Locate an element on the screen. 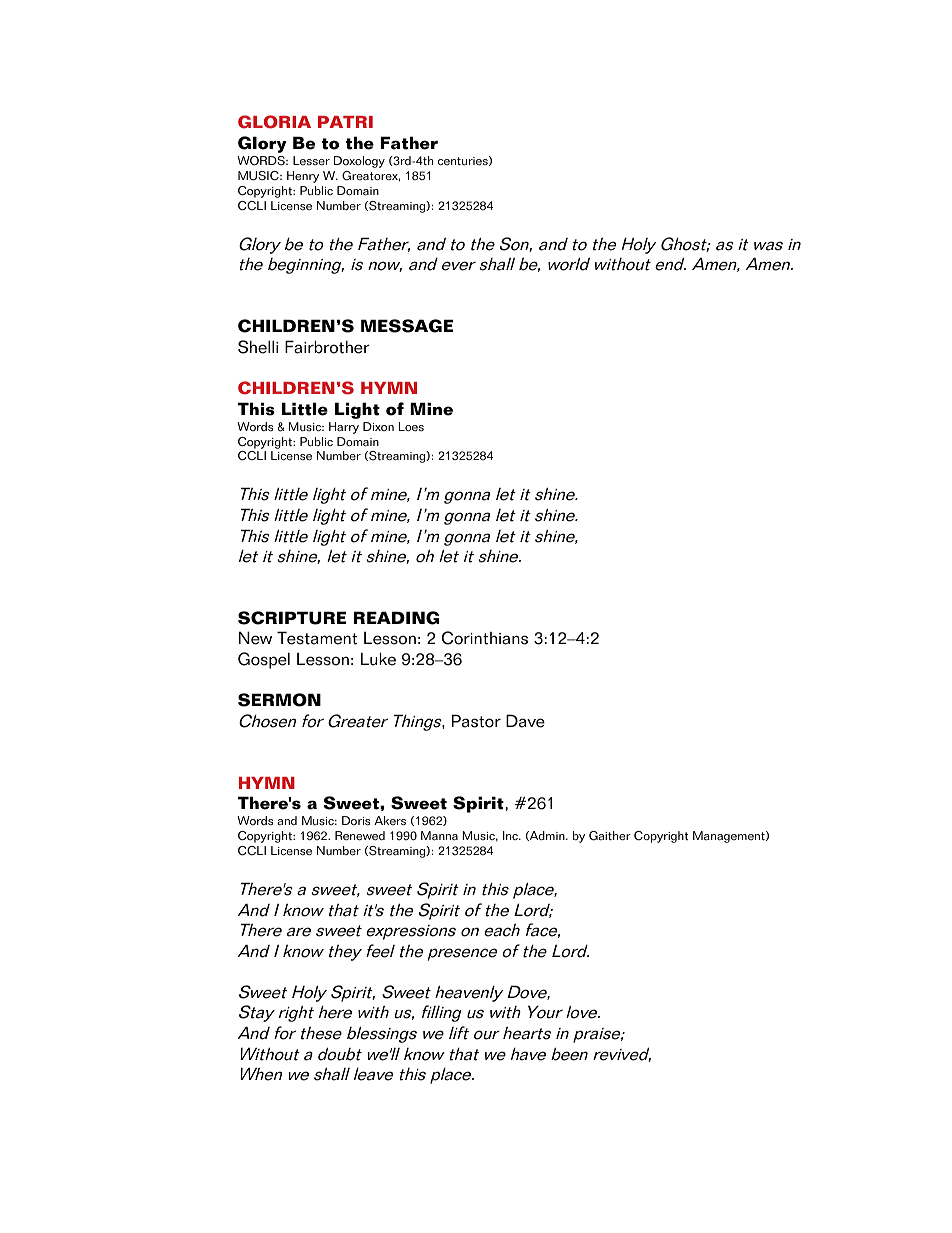 The width and height of the screenshot is (952, 1233). Shelli is located at coordinates (258, 347).
